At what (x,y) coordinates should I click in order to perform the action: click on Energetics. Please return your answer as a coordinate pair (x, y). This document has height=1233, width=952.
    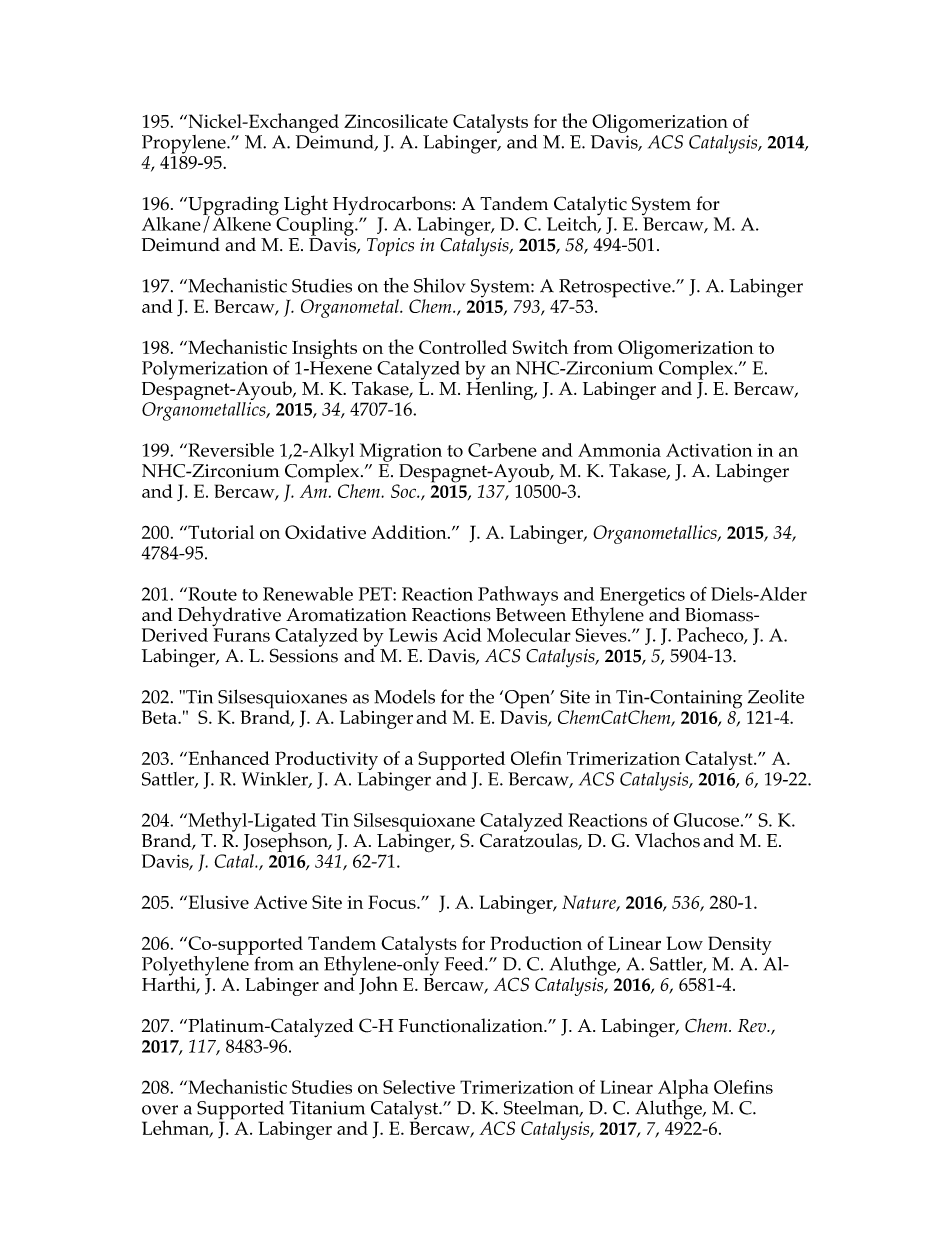
    Looking at the image, I should click on (642, 597).
